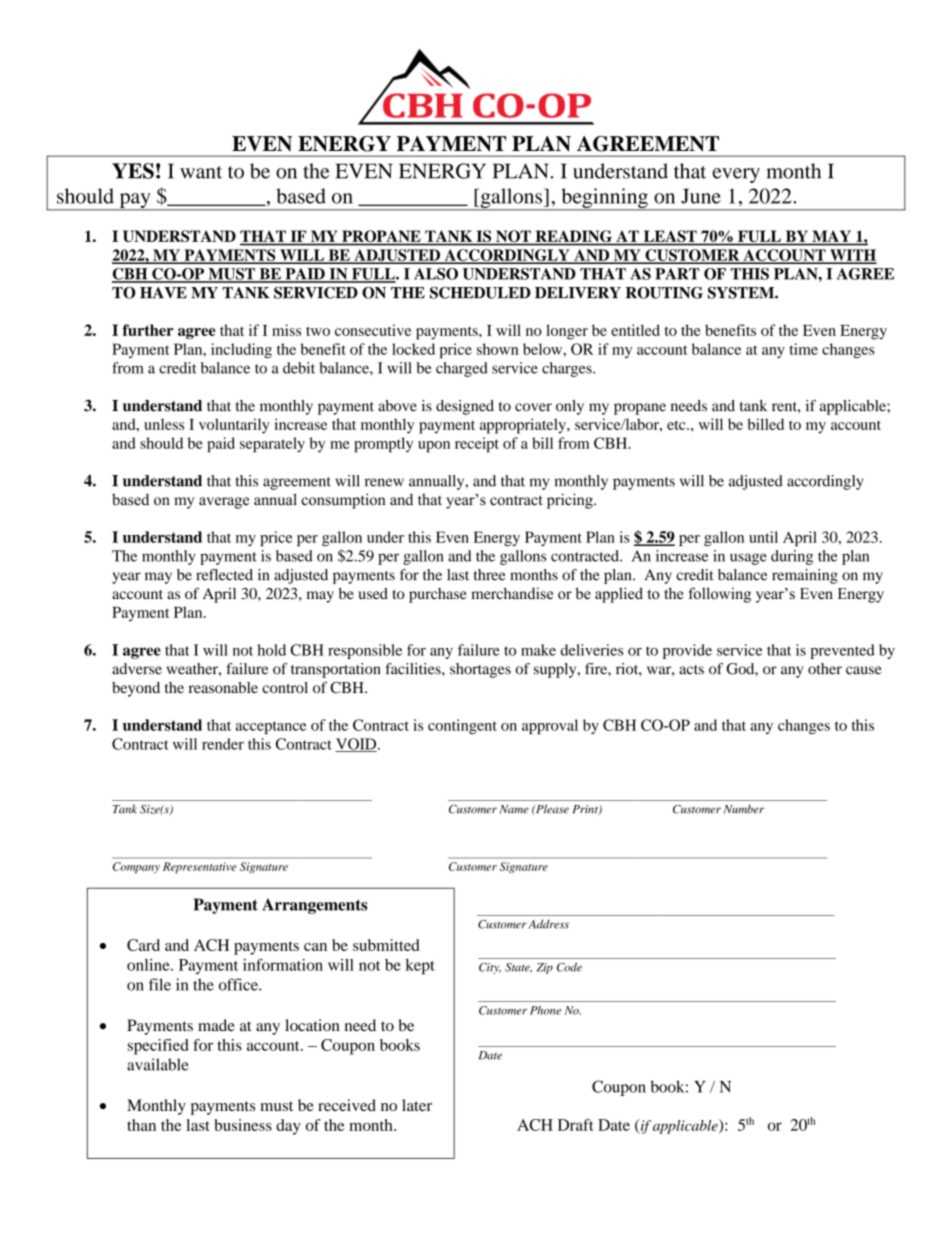 The image size is (952, 1233). Describe the element at coordinates (736, 175) in the page. I see `every` at that location.
